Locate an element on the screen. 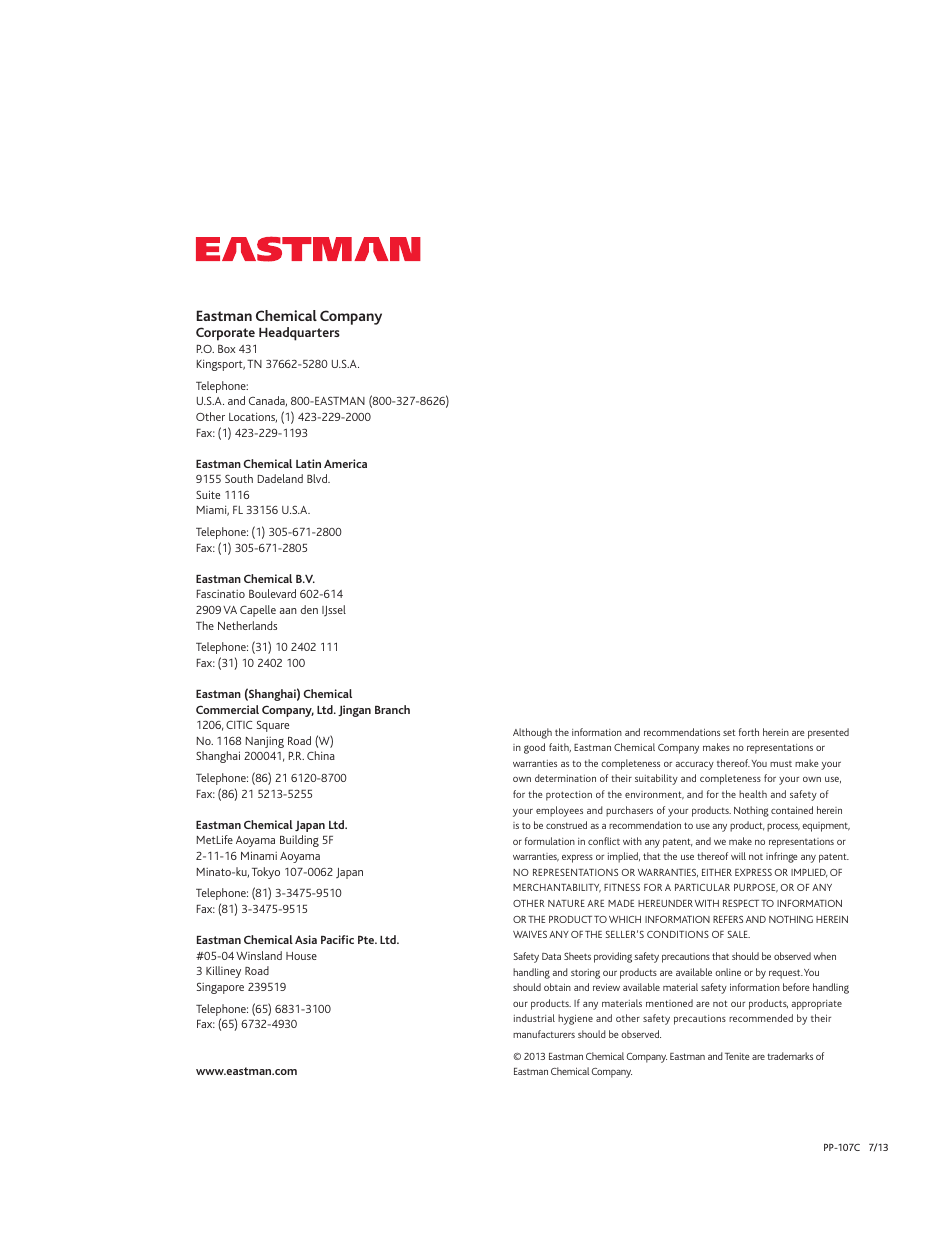 This screenshot has height=1233, width=952. Latin is located at coordinates (308, 463).
